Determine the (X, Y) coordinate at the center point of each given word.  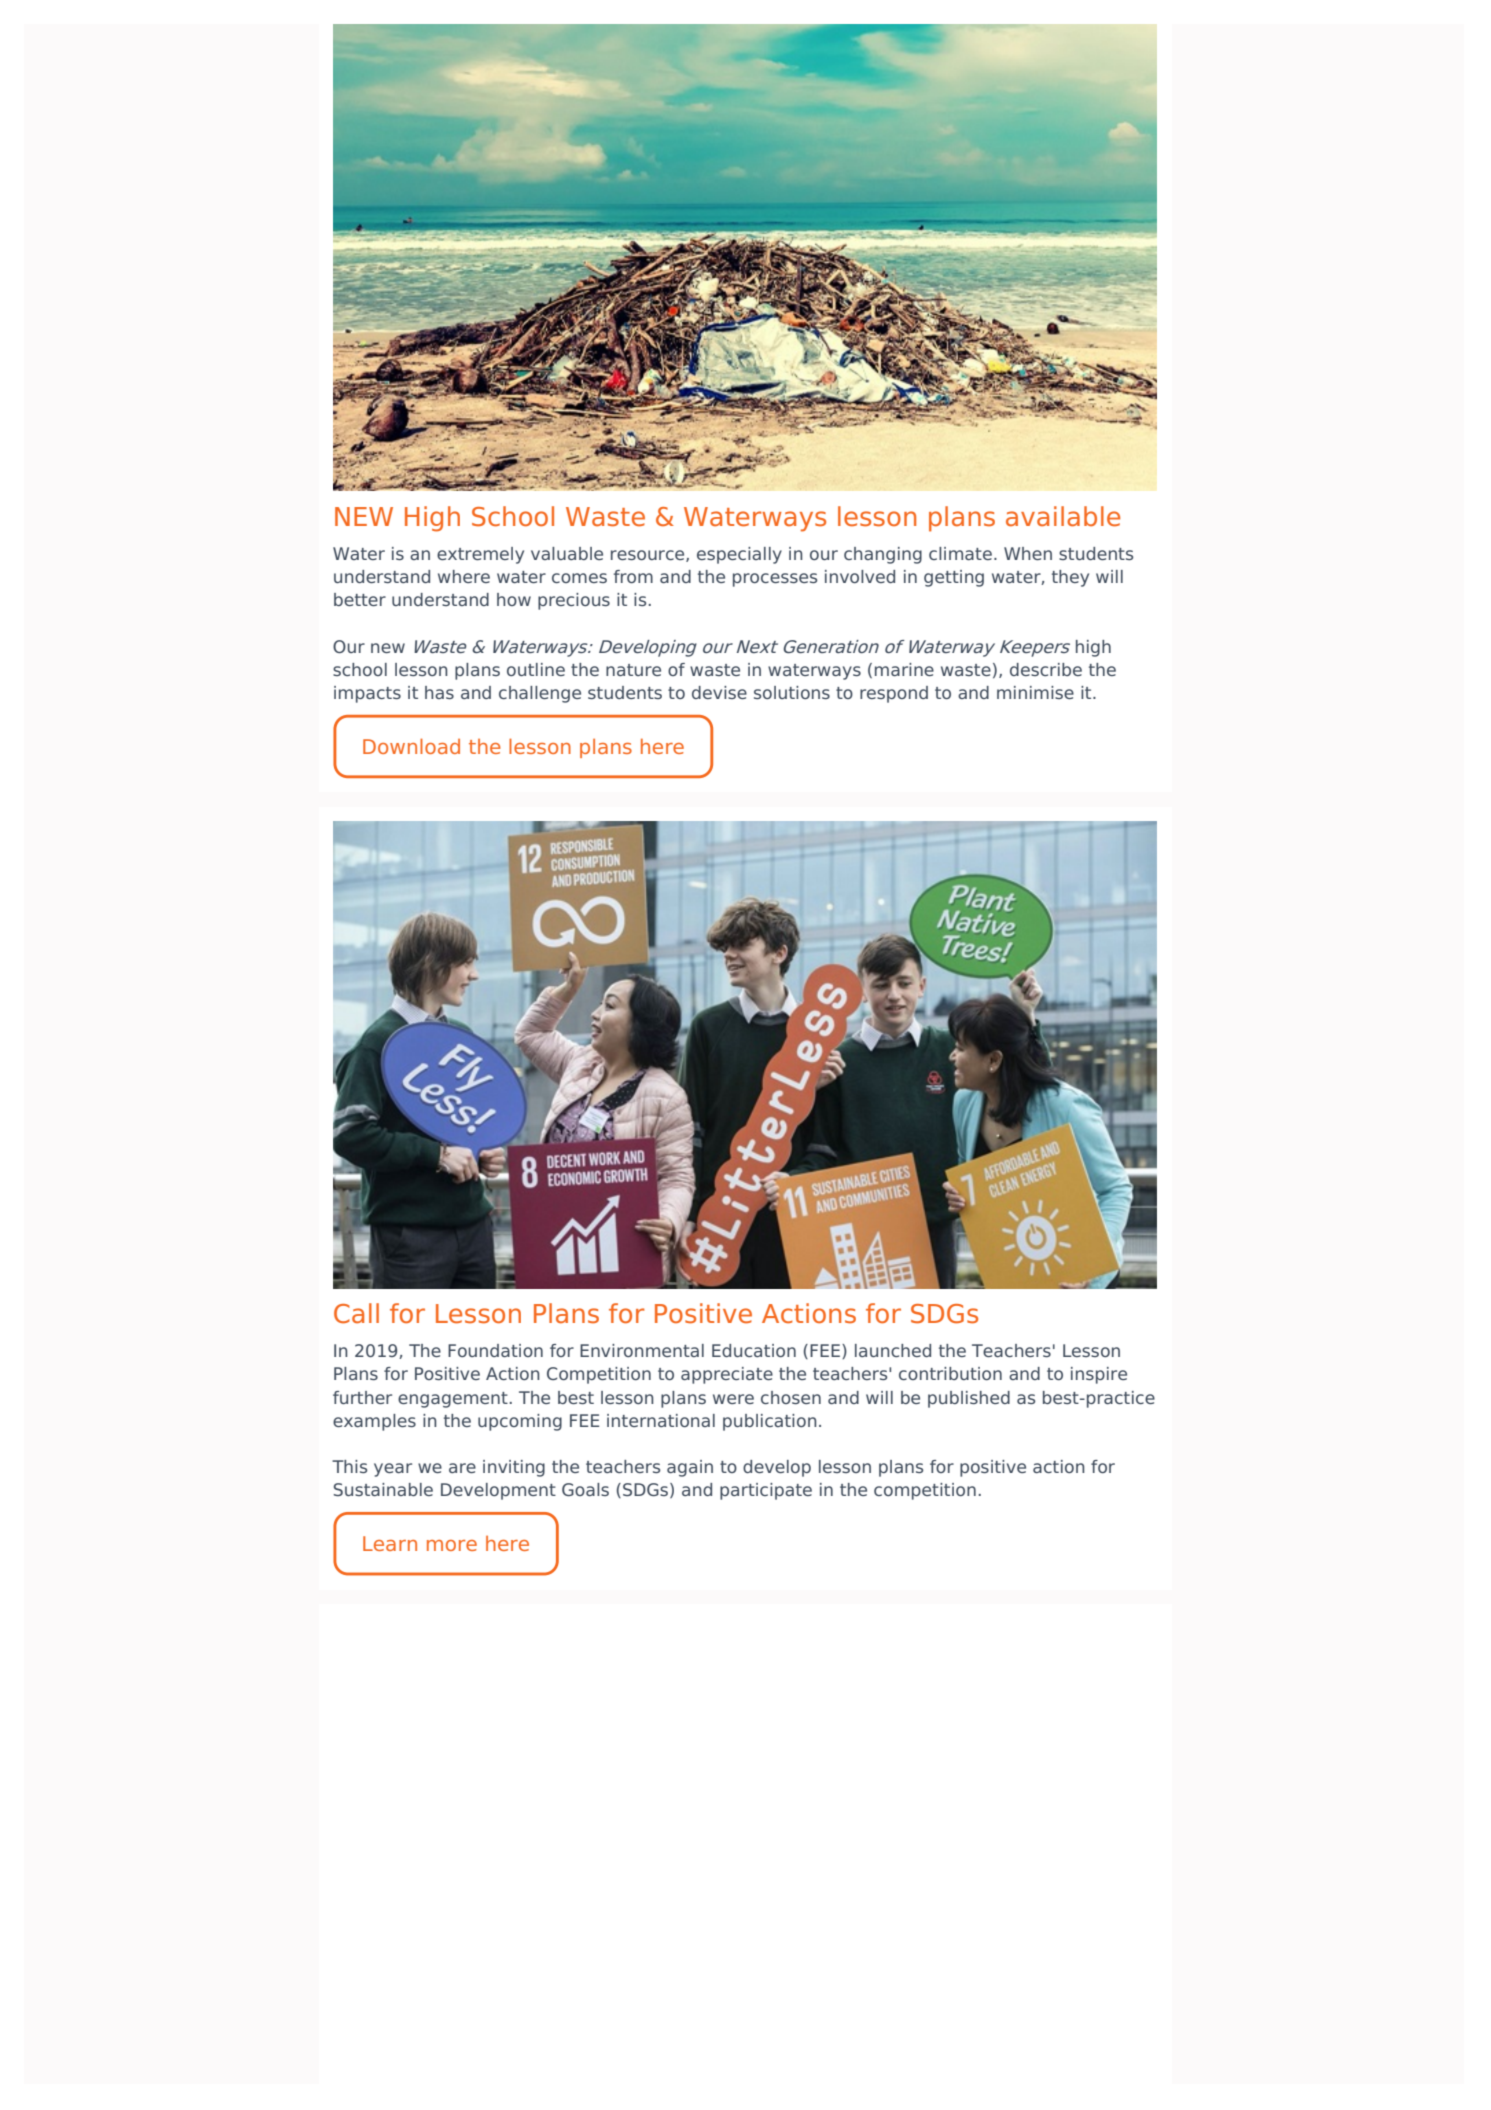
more (452, 1545)
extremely (480, 555)
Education (754, 1350)
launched (893, 1350)
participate (766, 1491)
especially (739, 555)
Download (411, 746)
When (1028, 553)
